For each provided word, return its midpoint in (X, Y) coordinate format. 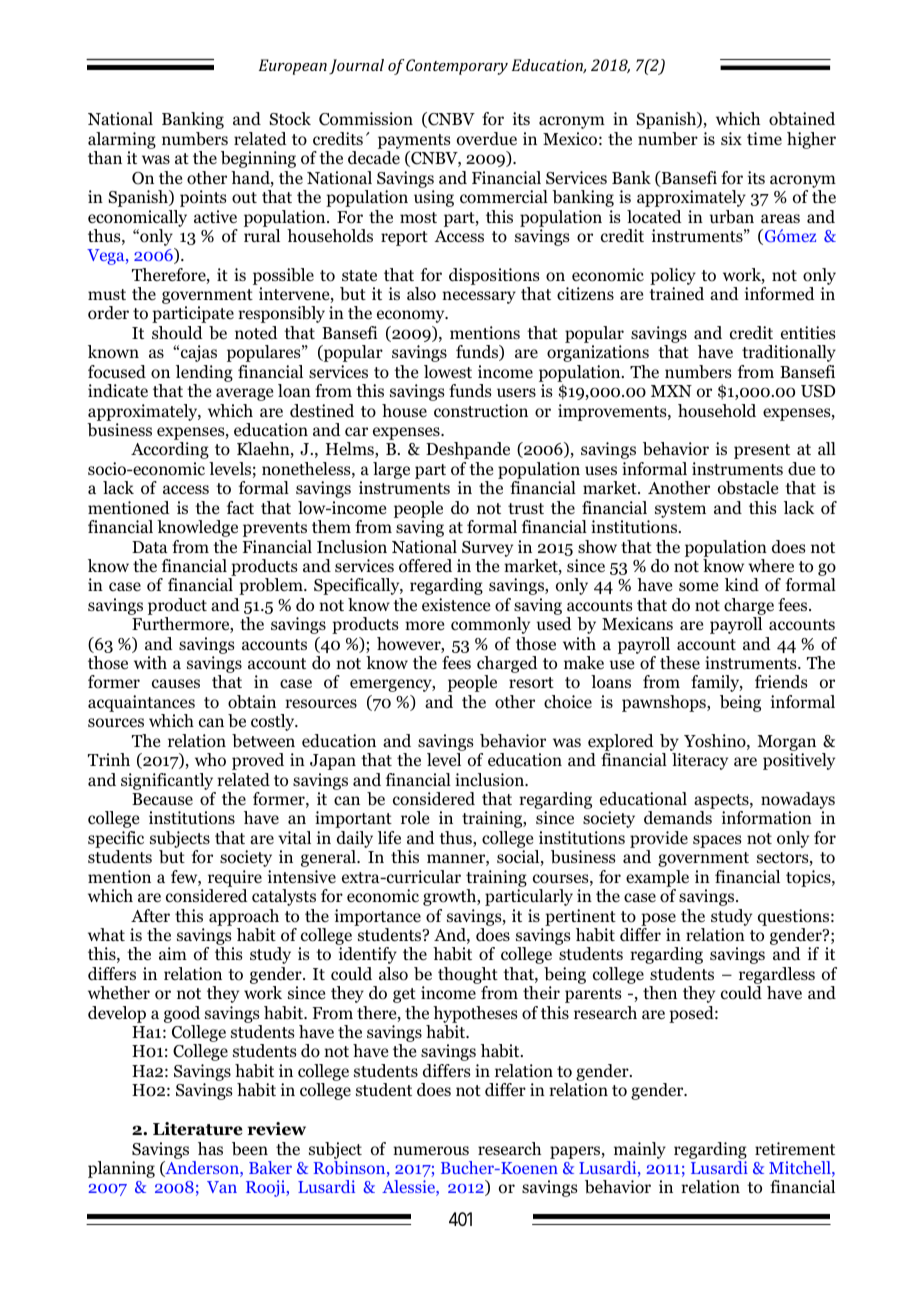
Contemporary (457, 67)
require (235, 878)
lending (204, 373)
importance (378, 917)
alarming (122, 140)
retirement (795, 1149)
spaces (717, 841)
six (731, 138)
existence (456, 604)
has (210, 1148)
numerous (431, 1151)
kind (742, 585)
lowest (448, 372)
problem (272, 586)
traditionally (789, 353)
